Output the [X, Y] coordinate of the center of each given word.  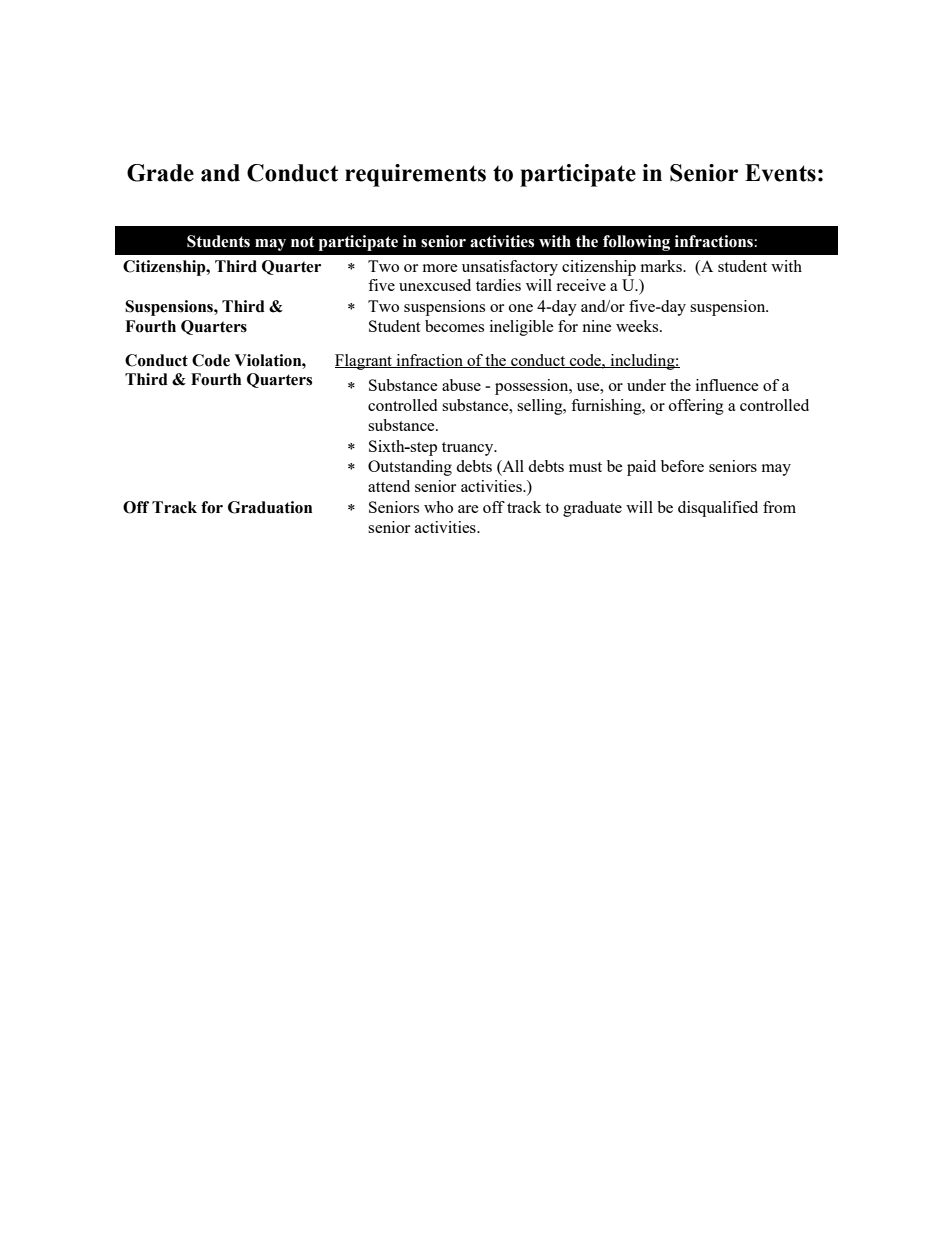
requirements [415, 175]
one [521, 308]
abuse [461, 385]
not [303, 242]
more [440, 268]
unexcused [435, 285]
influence [727, 385]
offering [696, 407]
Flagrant [365, 362]
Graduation [270, 507]
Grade [160, 173]
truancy [469, 449]
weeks [638, 326]
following [636, 243]
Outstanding [410, 468]
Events [780, 173]
